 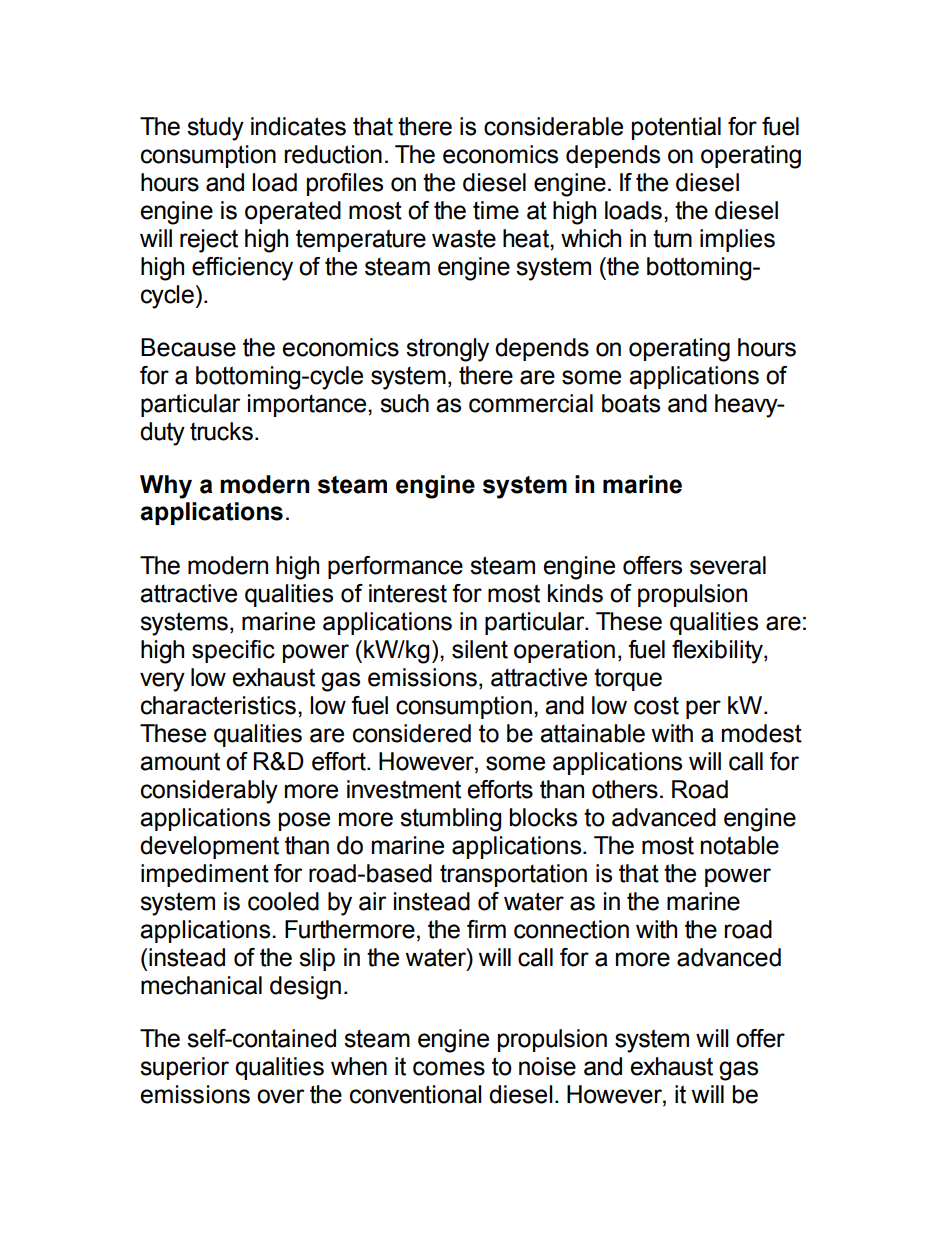 What do you see at coordinates (215, 129) in the screenshot?
I see `study` at bounding box center [215, 129].
